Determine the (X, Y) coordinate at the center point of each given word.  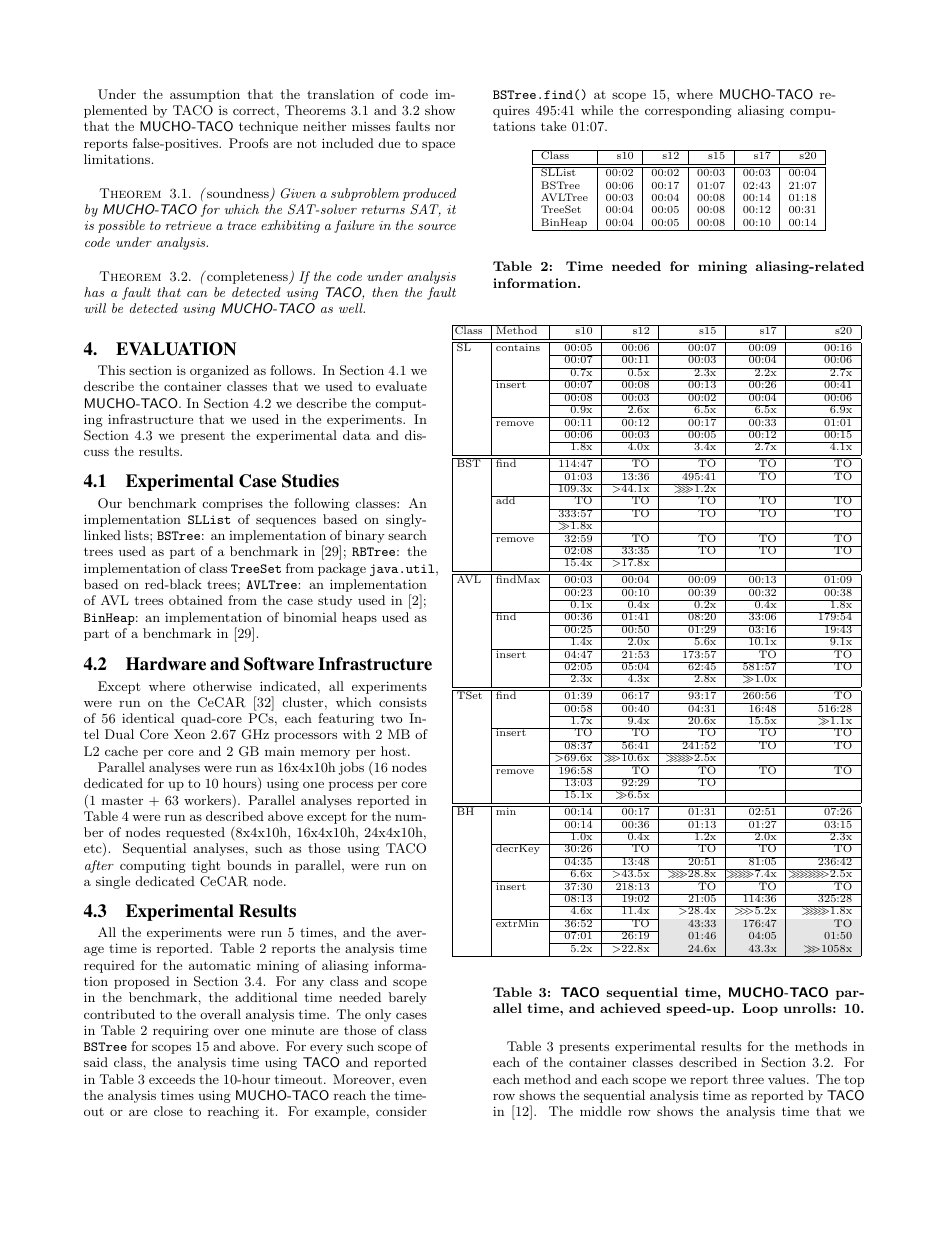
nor (445, 128)
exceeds (172, 1079)
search (407, 535)
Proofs (248, 143)
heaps (359, 618)
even (413, 1080)
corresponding (688, 111)
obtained (196, 600)
